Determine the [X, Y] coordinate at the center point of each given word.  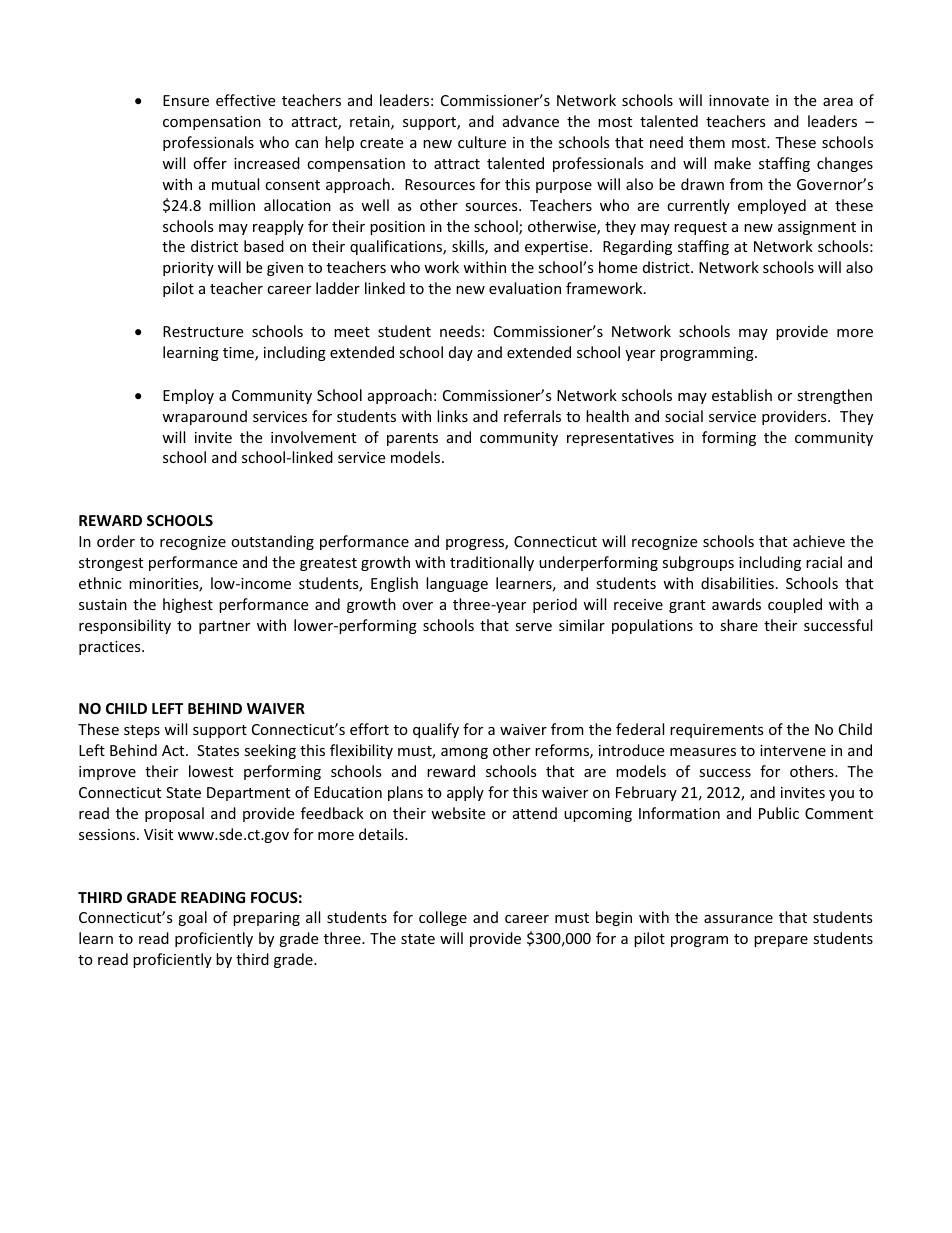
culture [482, 142]
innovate [739, 100]
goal [192, 918]
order [116, 541]
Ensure [186, 100]
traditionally [492, 563]
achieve [819, 541]
